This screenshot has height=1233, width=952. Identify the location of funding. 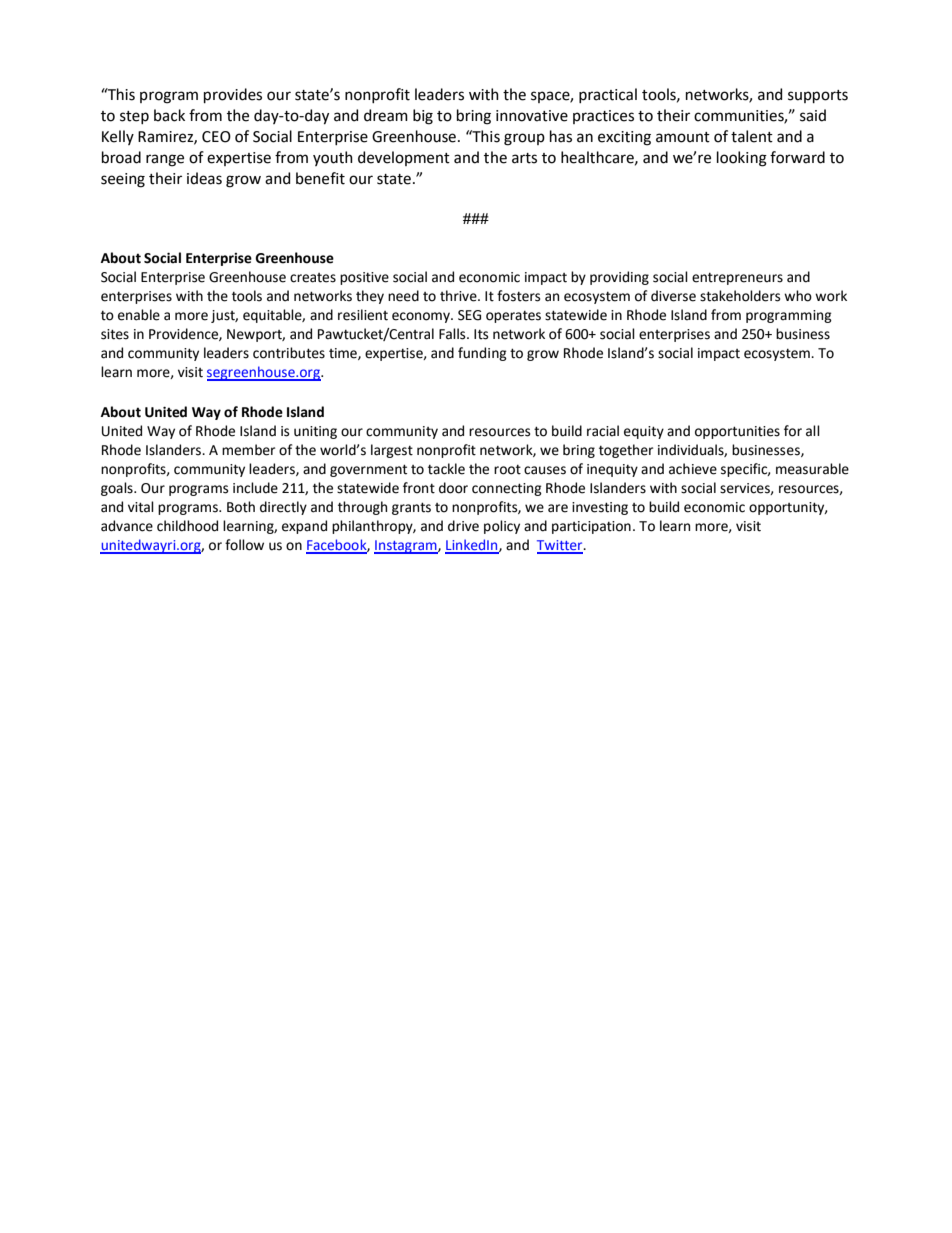
(482, 354).
